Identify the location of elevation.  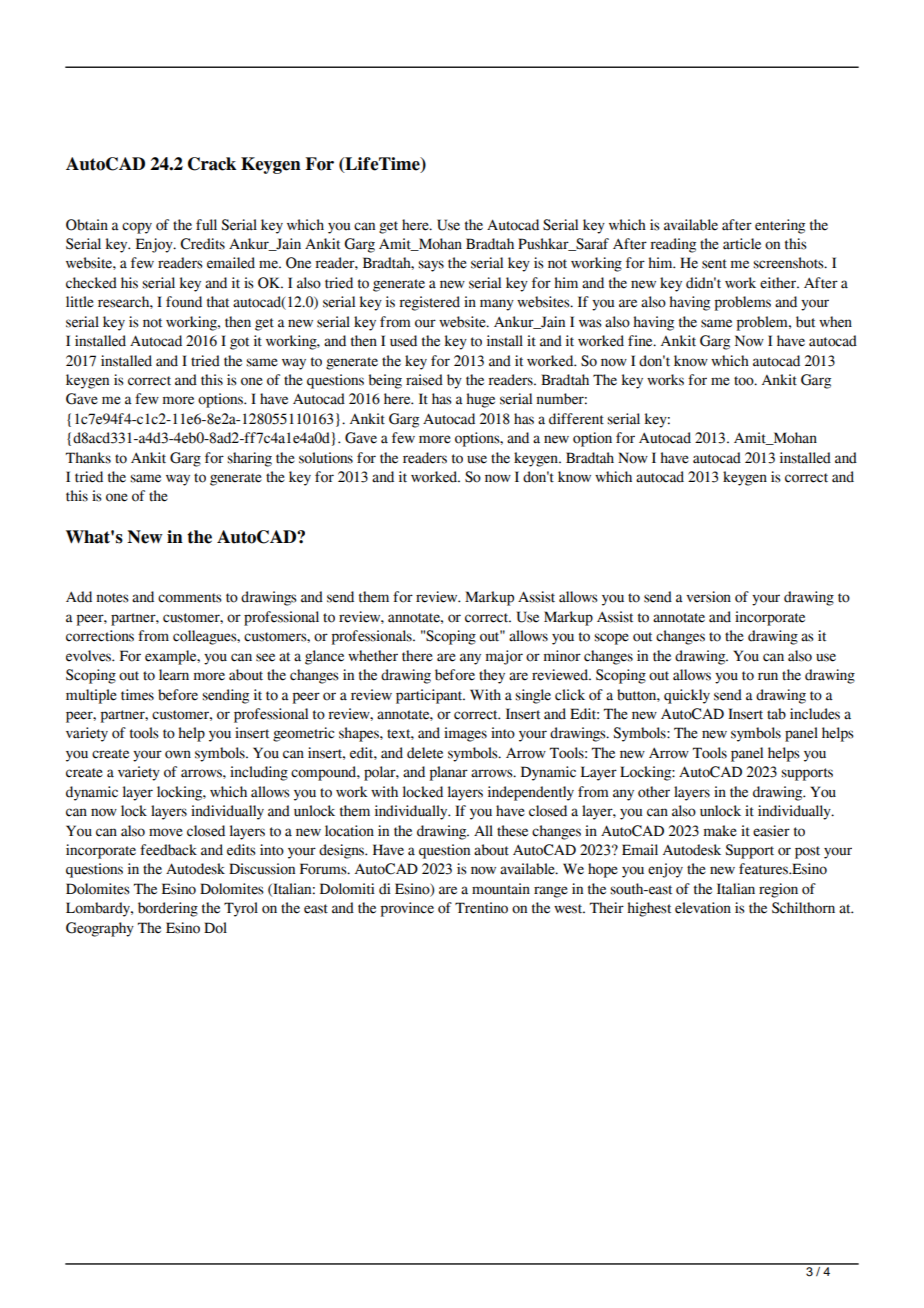
(703, 908).
